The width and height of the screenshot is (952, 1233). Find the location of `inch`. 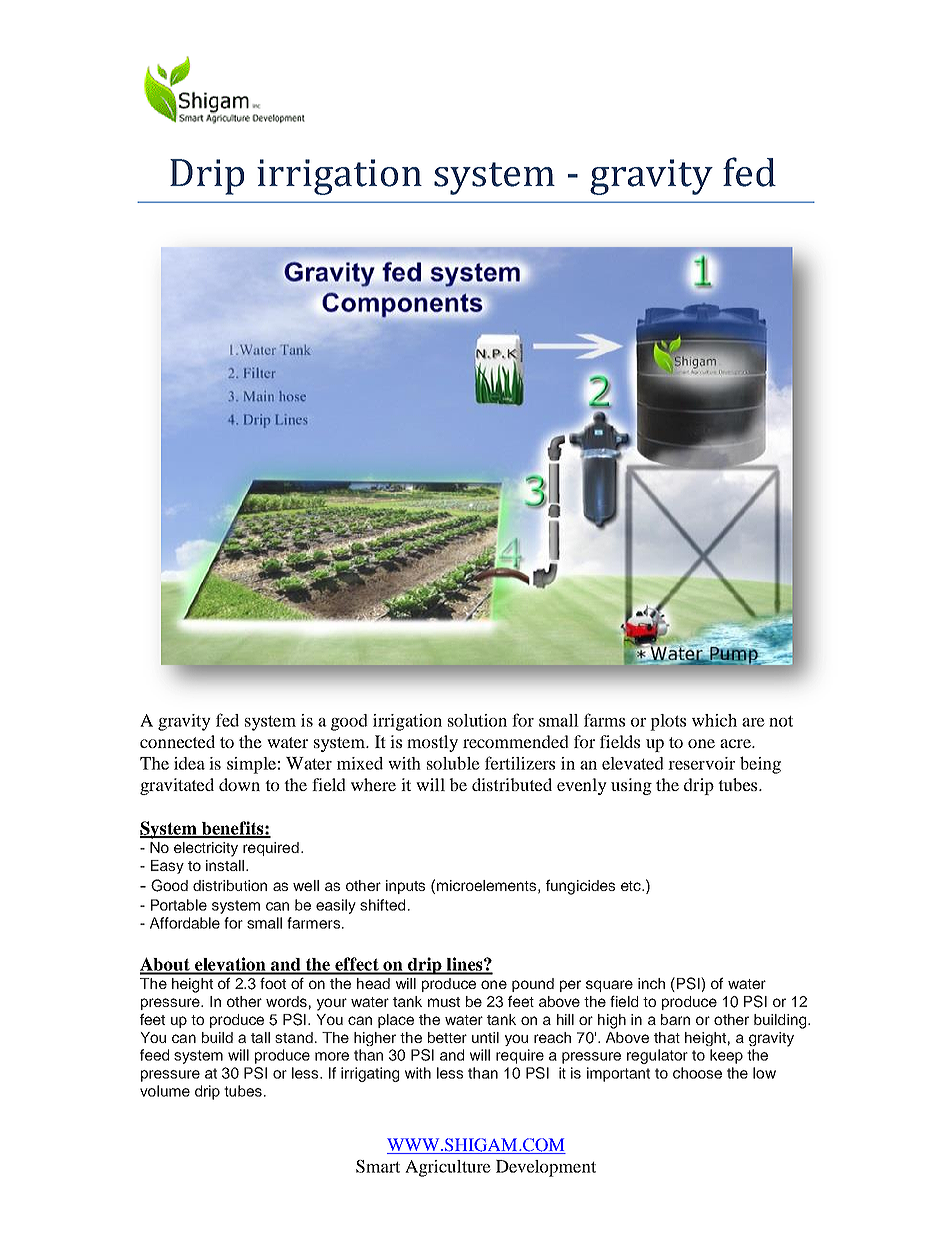

inch is located at coordinates (651, 983).
